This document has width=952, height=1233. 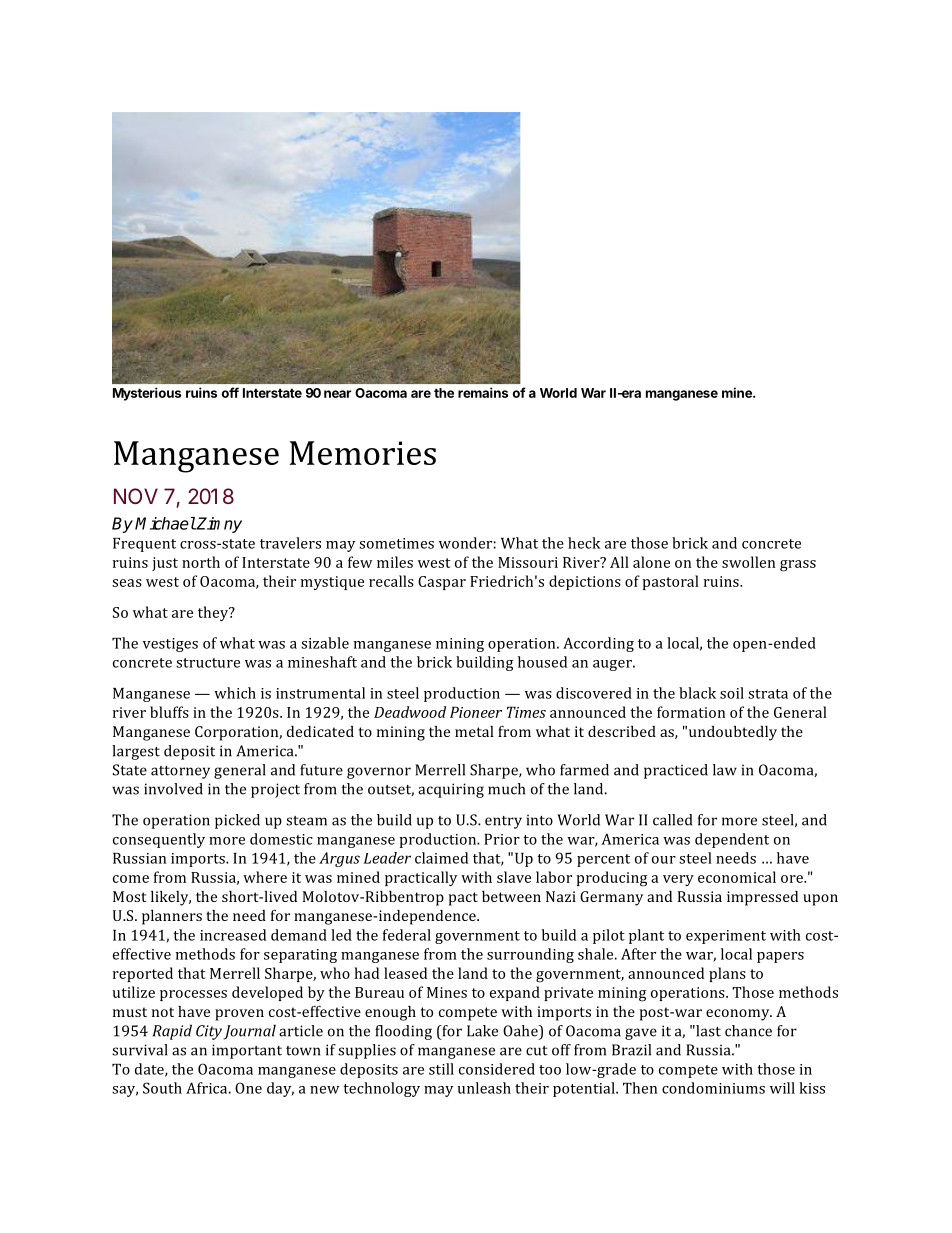 I want to click on Mysterious, so click(x=147, y=394).
